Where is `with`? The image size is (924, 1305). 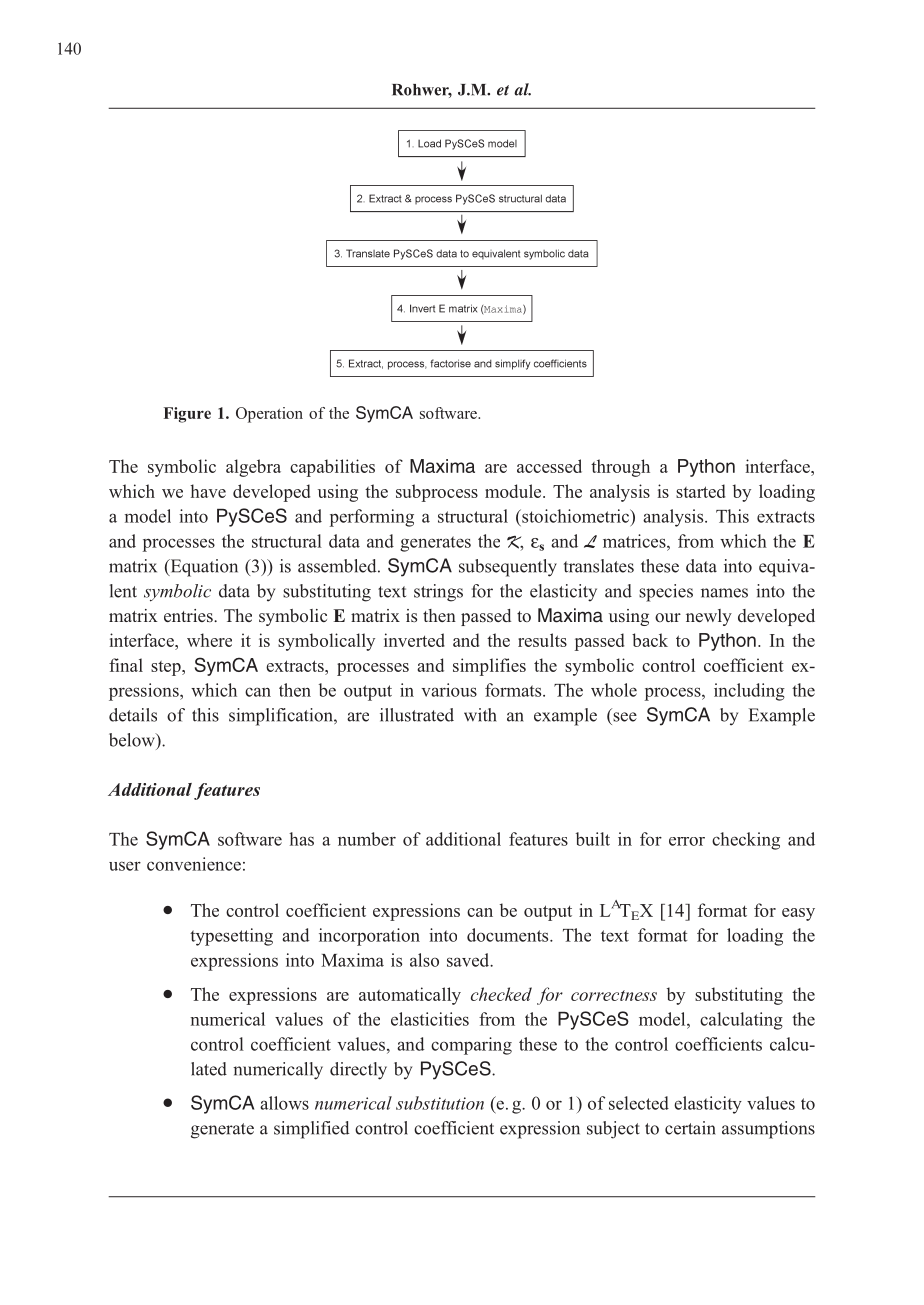
with is located at coordinates (480, 715).
